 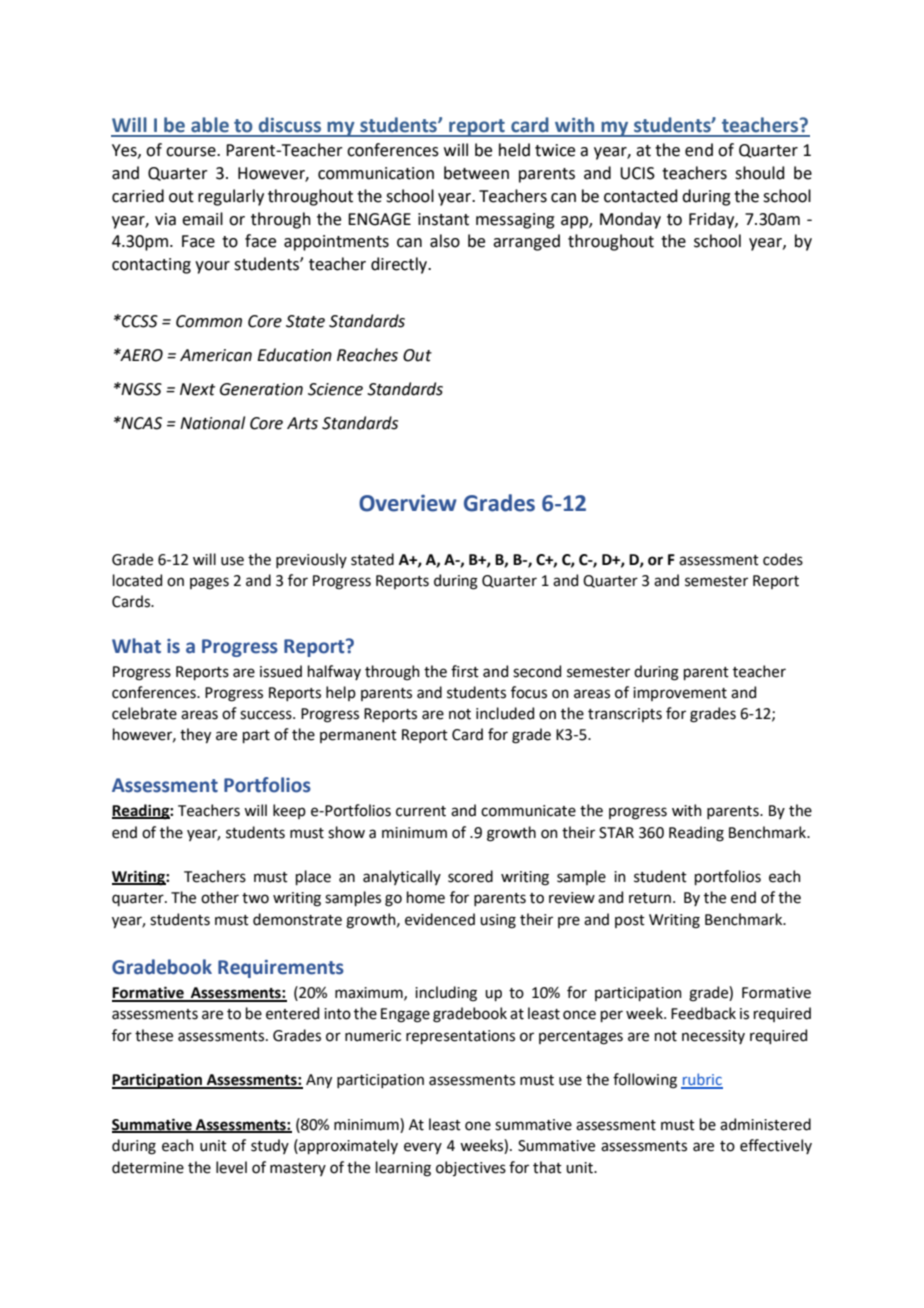 What do you see at coordinates (408, 503) in the page?
I see `Overview` at bounding box center [408, 503].
